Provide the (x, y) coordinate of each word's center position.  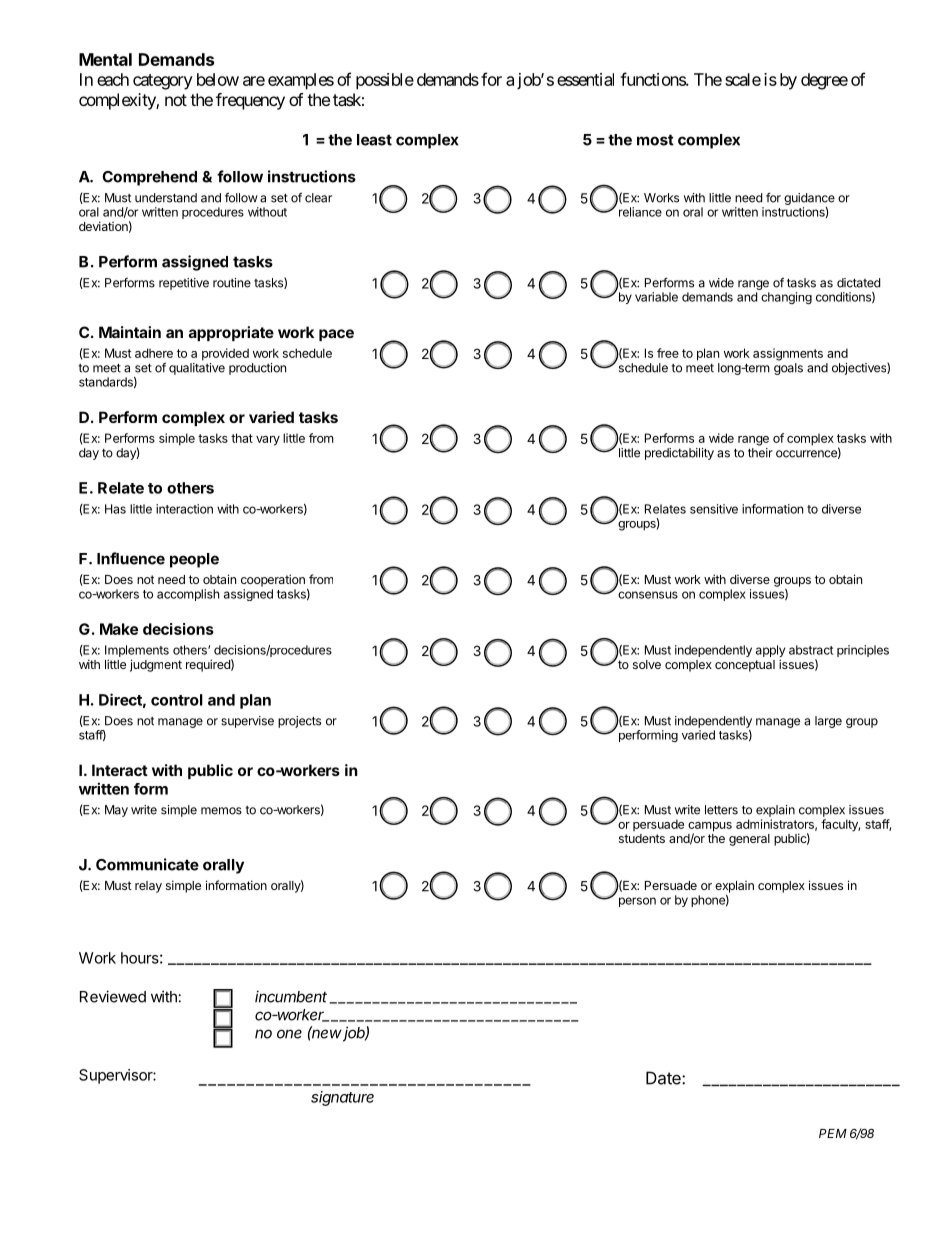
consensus (648, 595)
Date (664, 1078)
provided (225, 354)
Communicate (147, 864)
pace (336, 335)
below (218, 79)
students (642, 838)
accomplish (188, 595)
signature (342, 1098)
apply (770, 652)
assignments (788, 354)
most (655, 140)
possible (385, 81)
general (749, 840)
